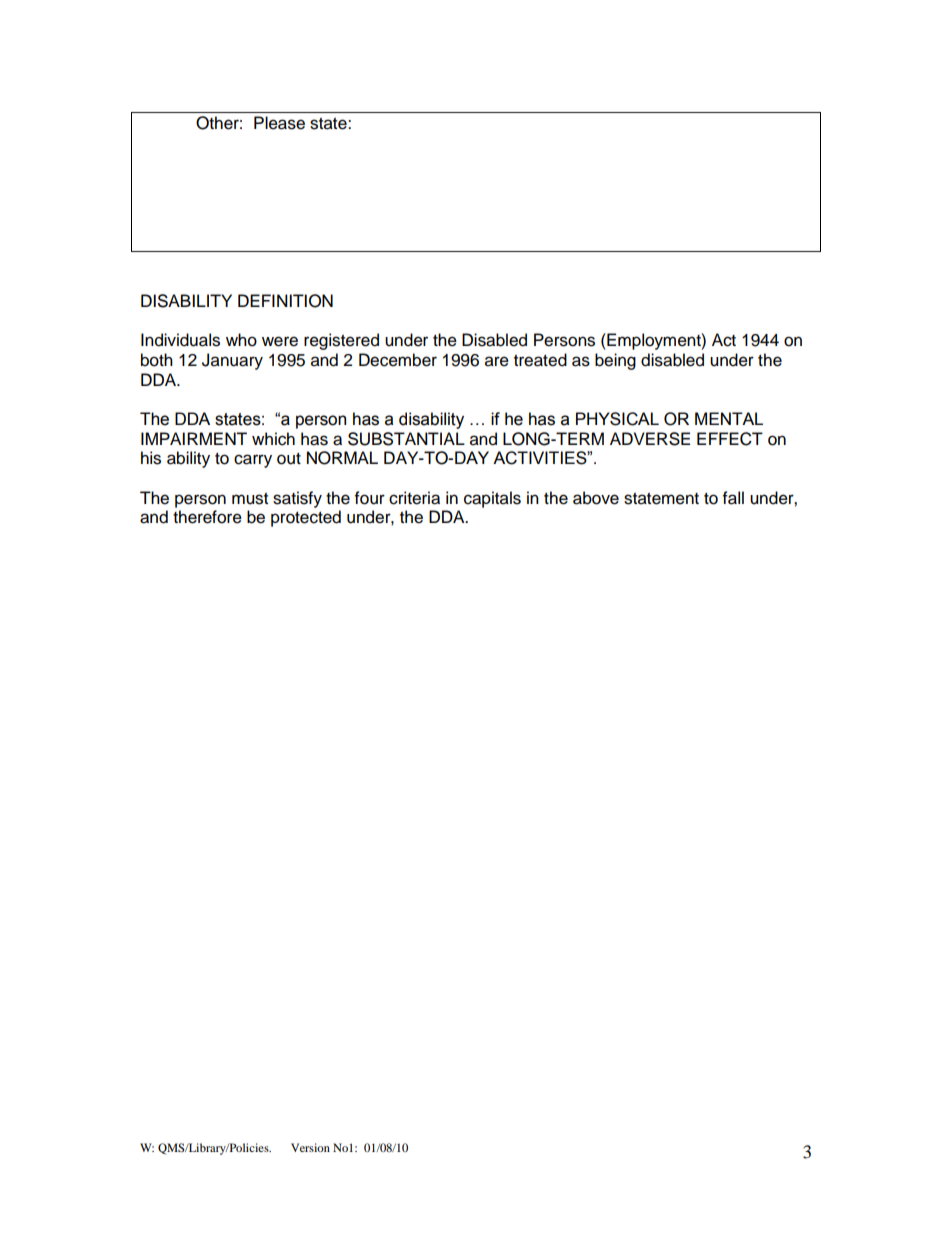  Describe the element at coordinates (253, 461) in the image. I see `carry` at that location.
